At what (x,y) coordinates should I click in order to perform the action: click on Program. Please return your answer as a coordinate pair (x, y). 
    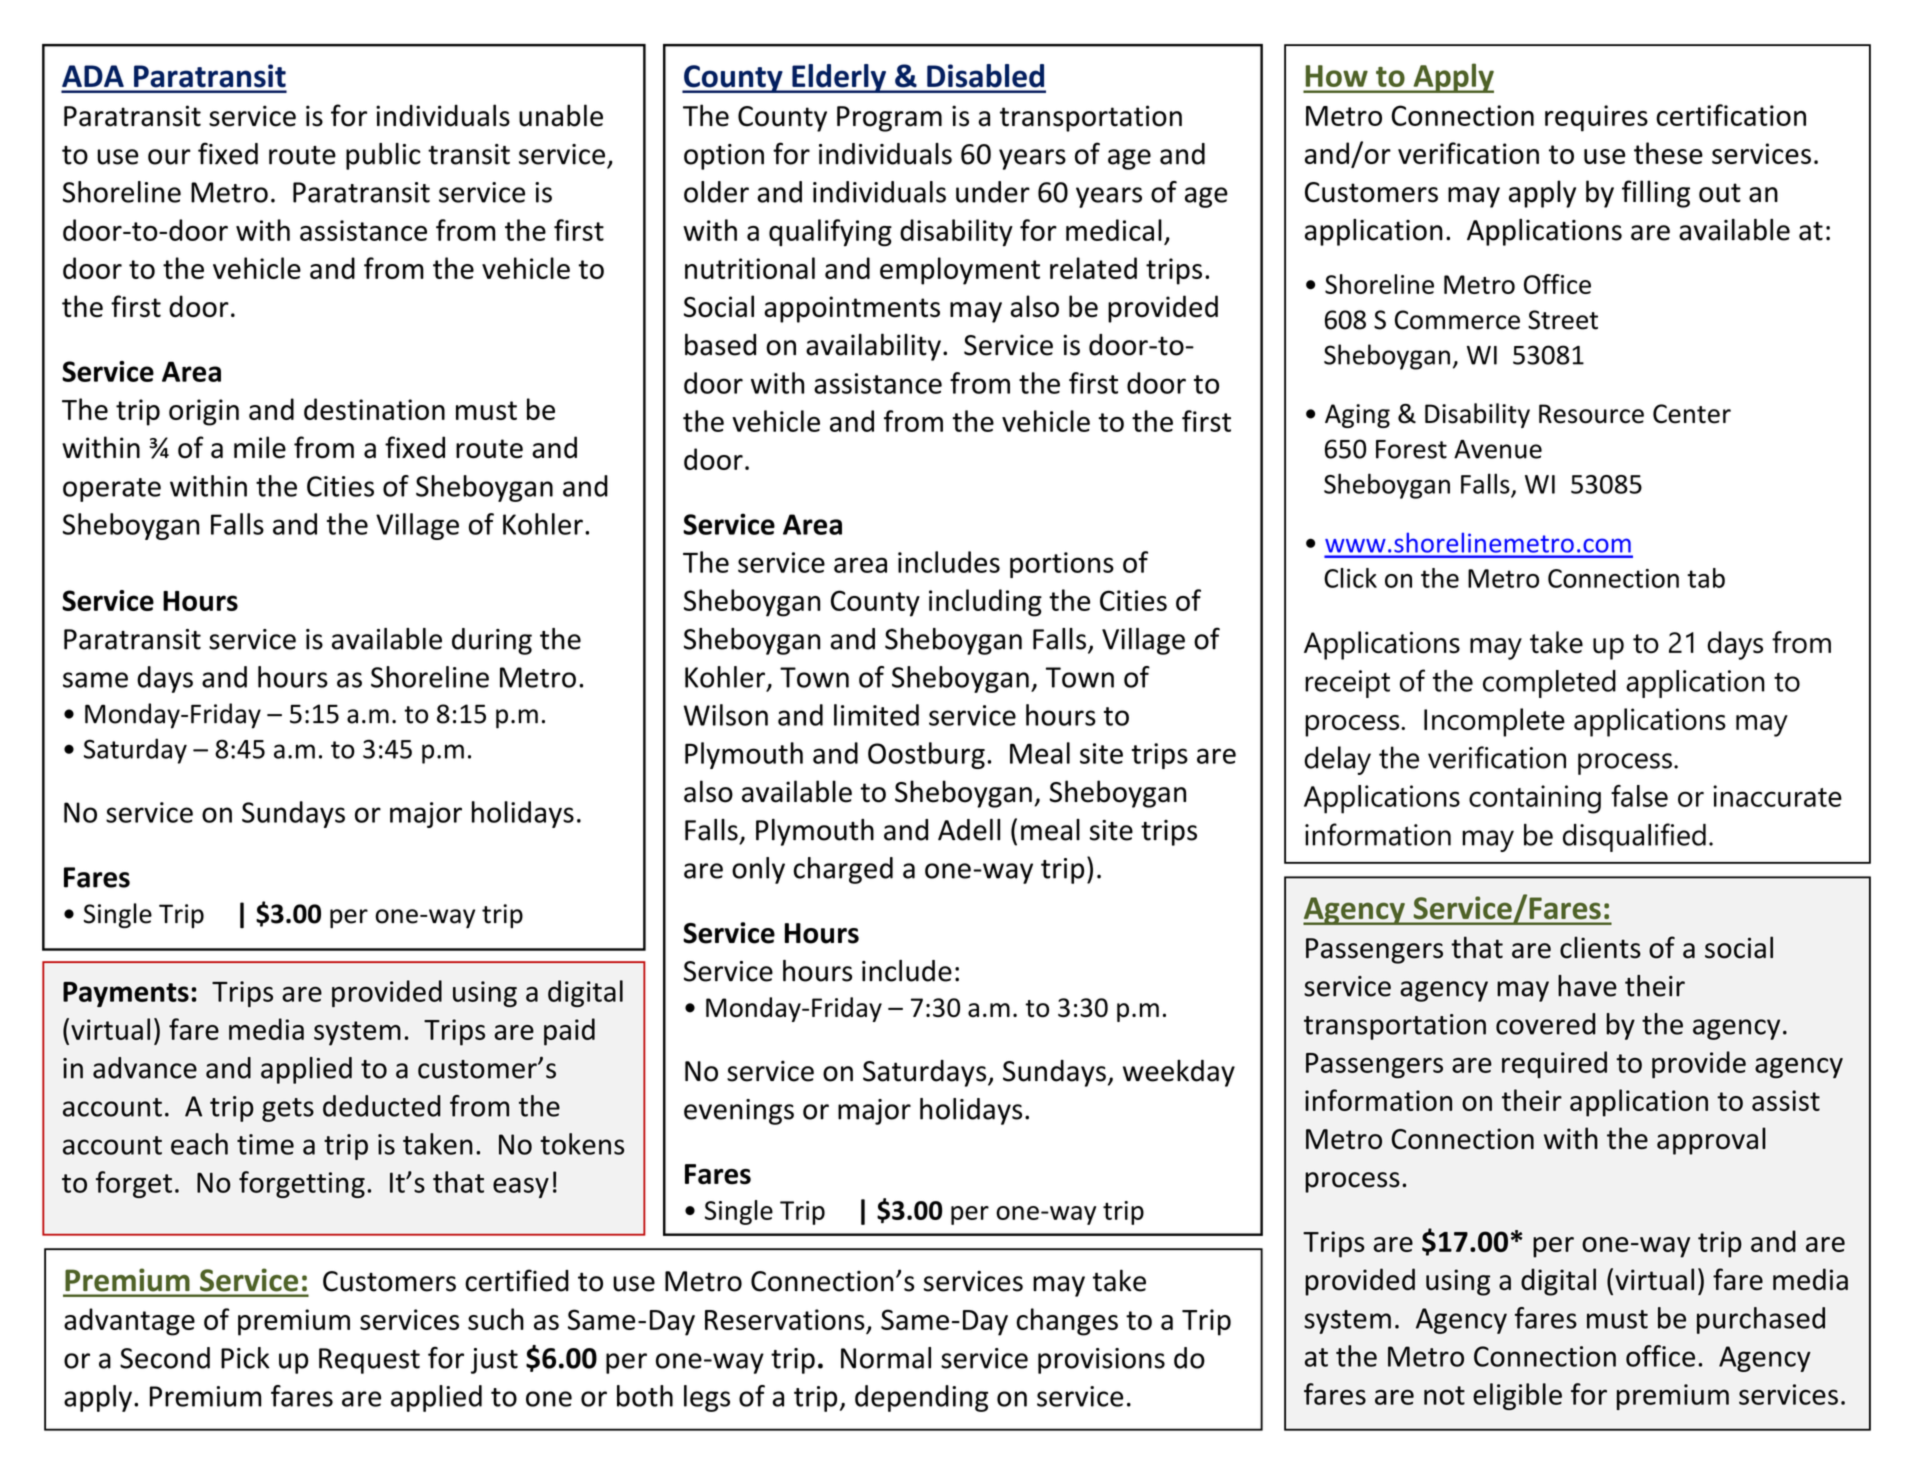
    Looking at the image, I should click on (889, 119).
